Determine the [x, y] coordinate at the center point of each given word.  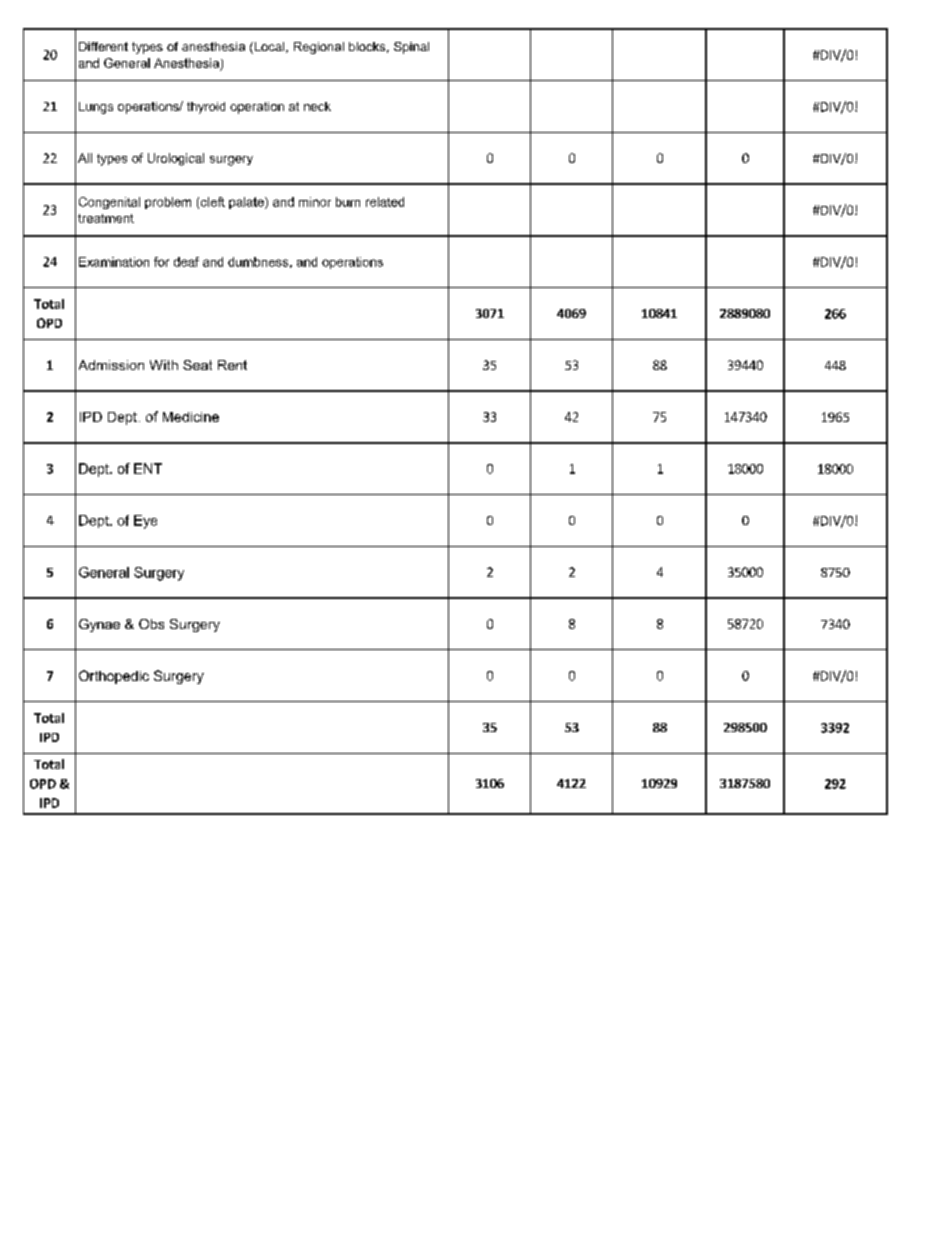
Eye [145, 522]
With [164, 365]
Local [269, 48]
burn [348, 202]
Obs [151, 624]
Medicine [191, 417]
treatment [106, 218]
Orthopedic [114, 677]
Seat [197, 365]
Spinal [411, 48]
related [385, 202]
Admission [111, 365]
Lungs [96, 108]
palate [247, 203]
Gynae [99, 625]
